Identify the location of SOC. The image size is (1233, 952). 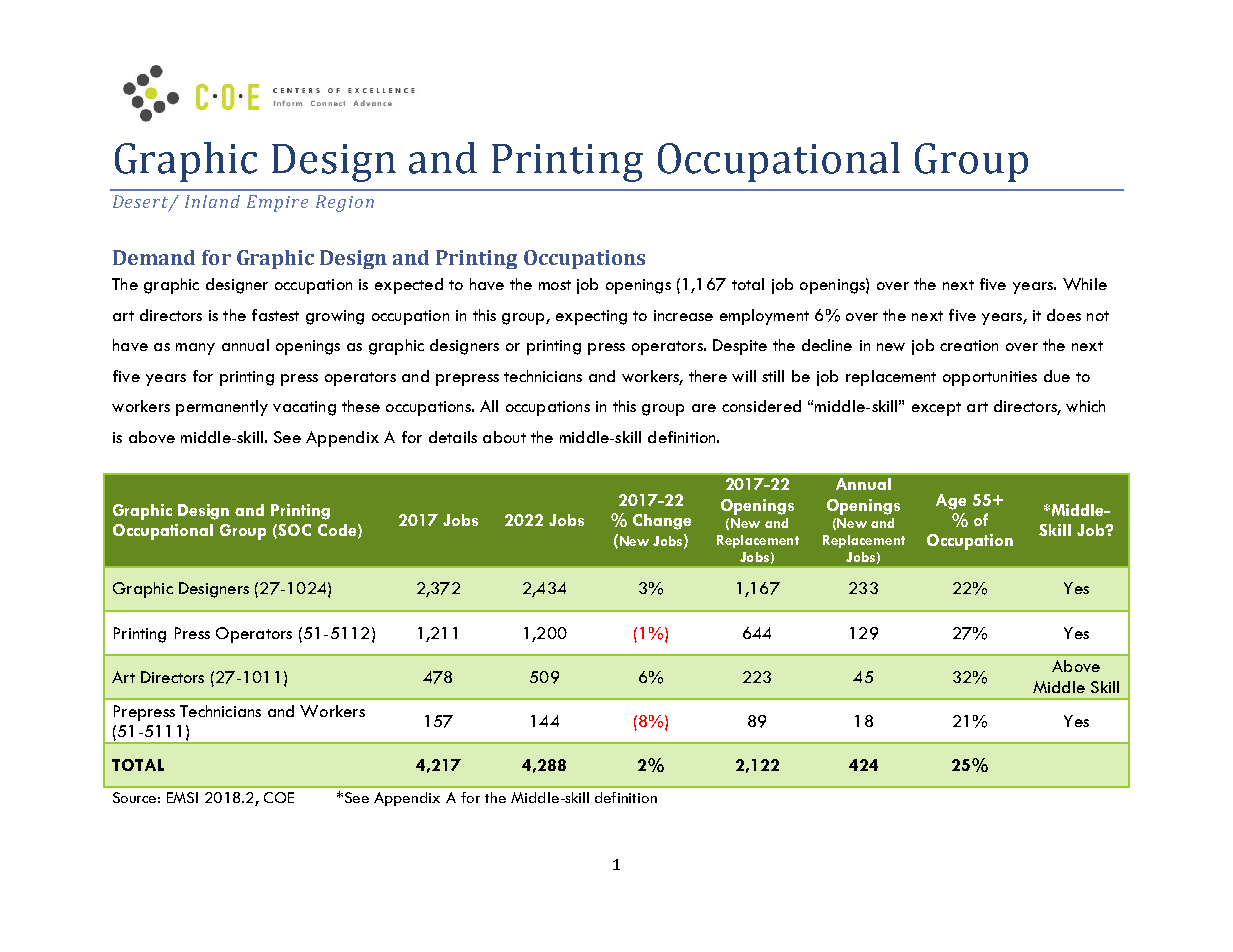
(294, 530).
